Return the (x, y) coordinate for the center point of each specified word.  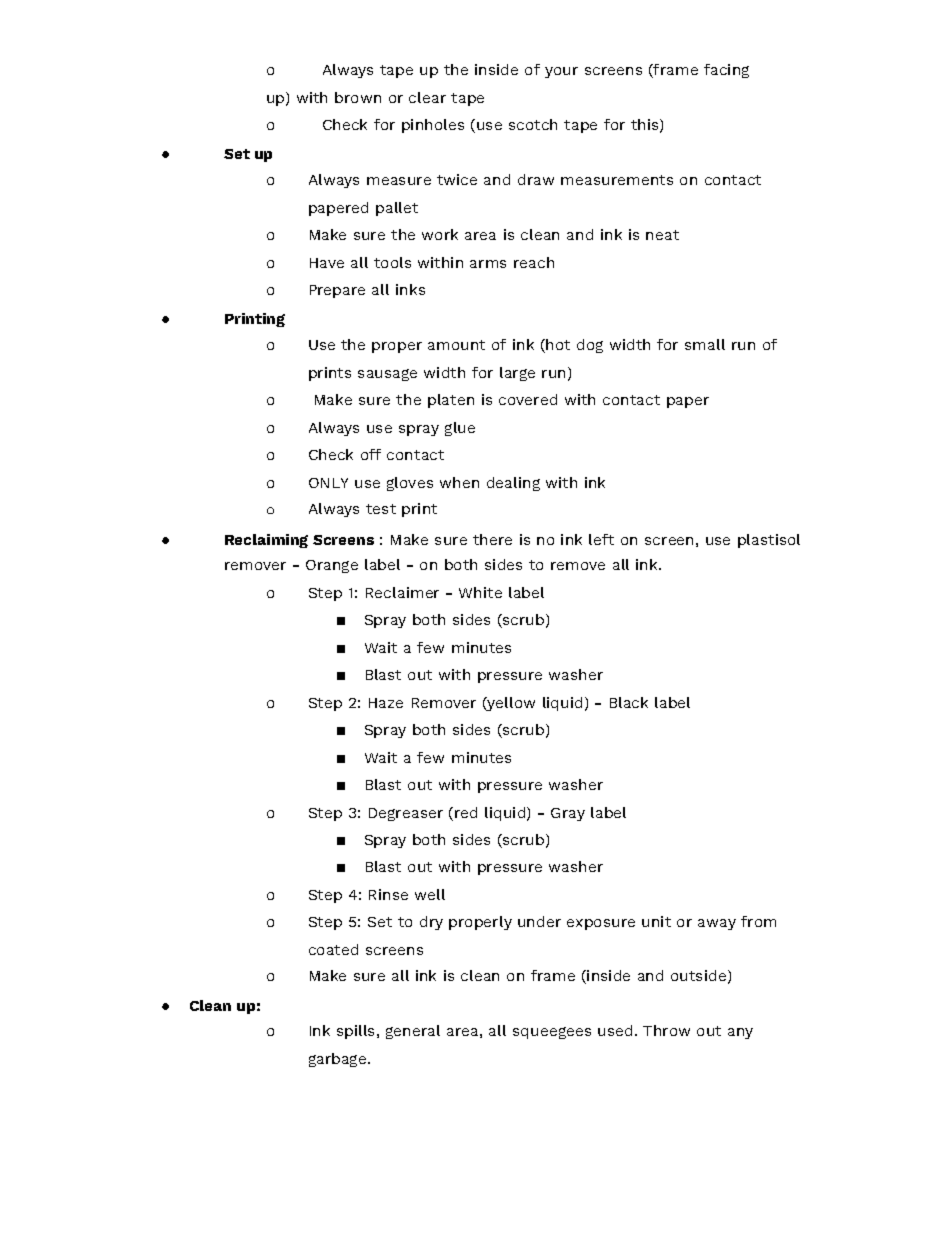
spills (357, 1032)
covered (528, 399)
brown (358, 97)
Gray (568, 814)
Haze (386, 703)
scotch (533, 124)
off (371, 454)
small (705, 344)
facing (726, 71)
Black (629, 702)
